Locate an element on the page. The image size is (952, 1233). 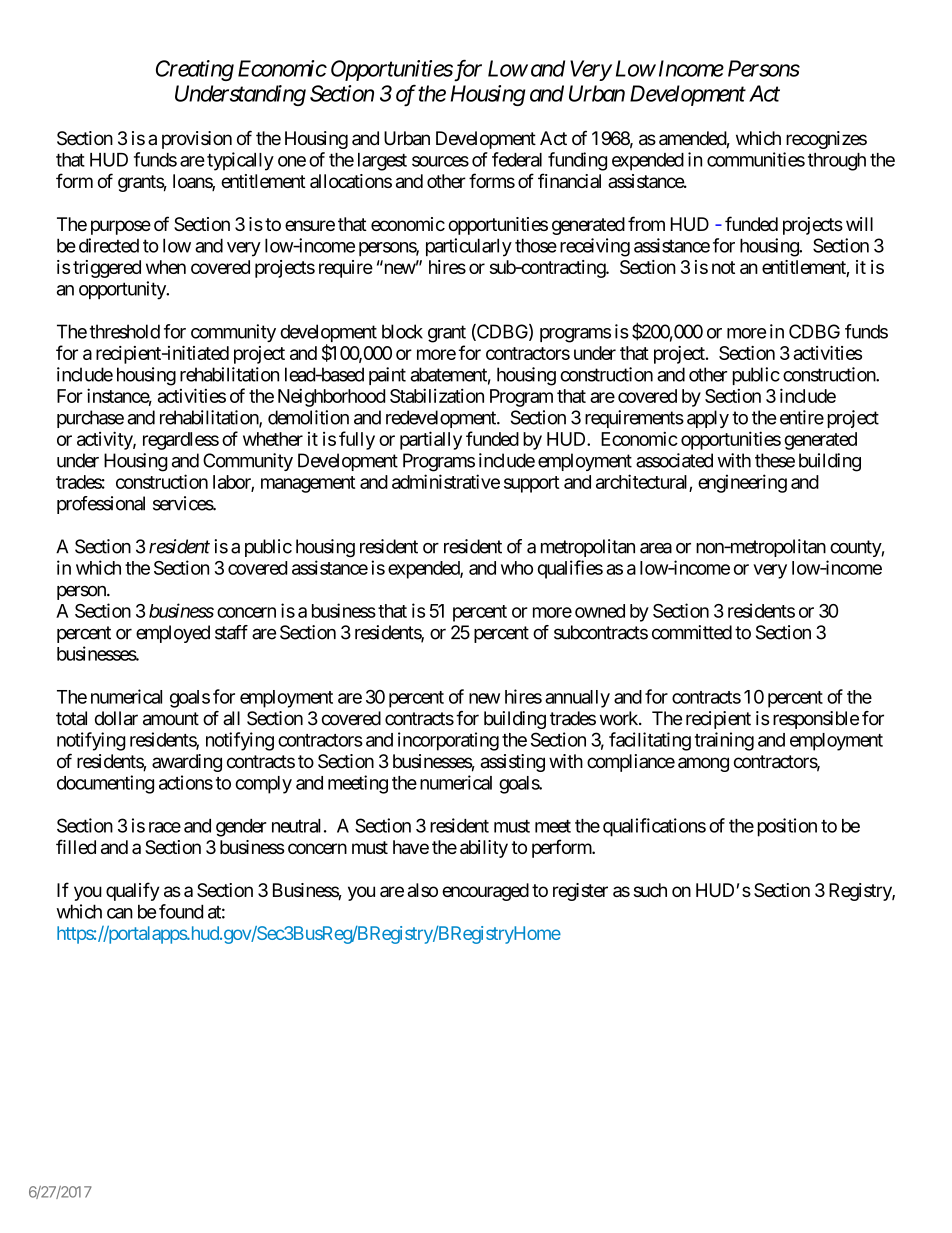
annually is located at coordinates (577, 699).
